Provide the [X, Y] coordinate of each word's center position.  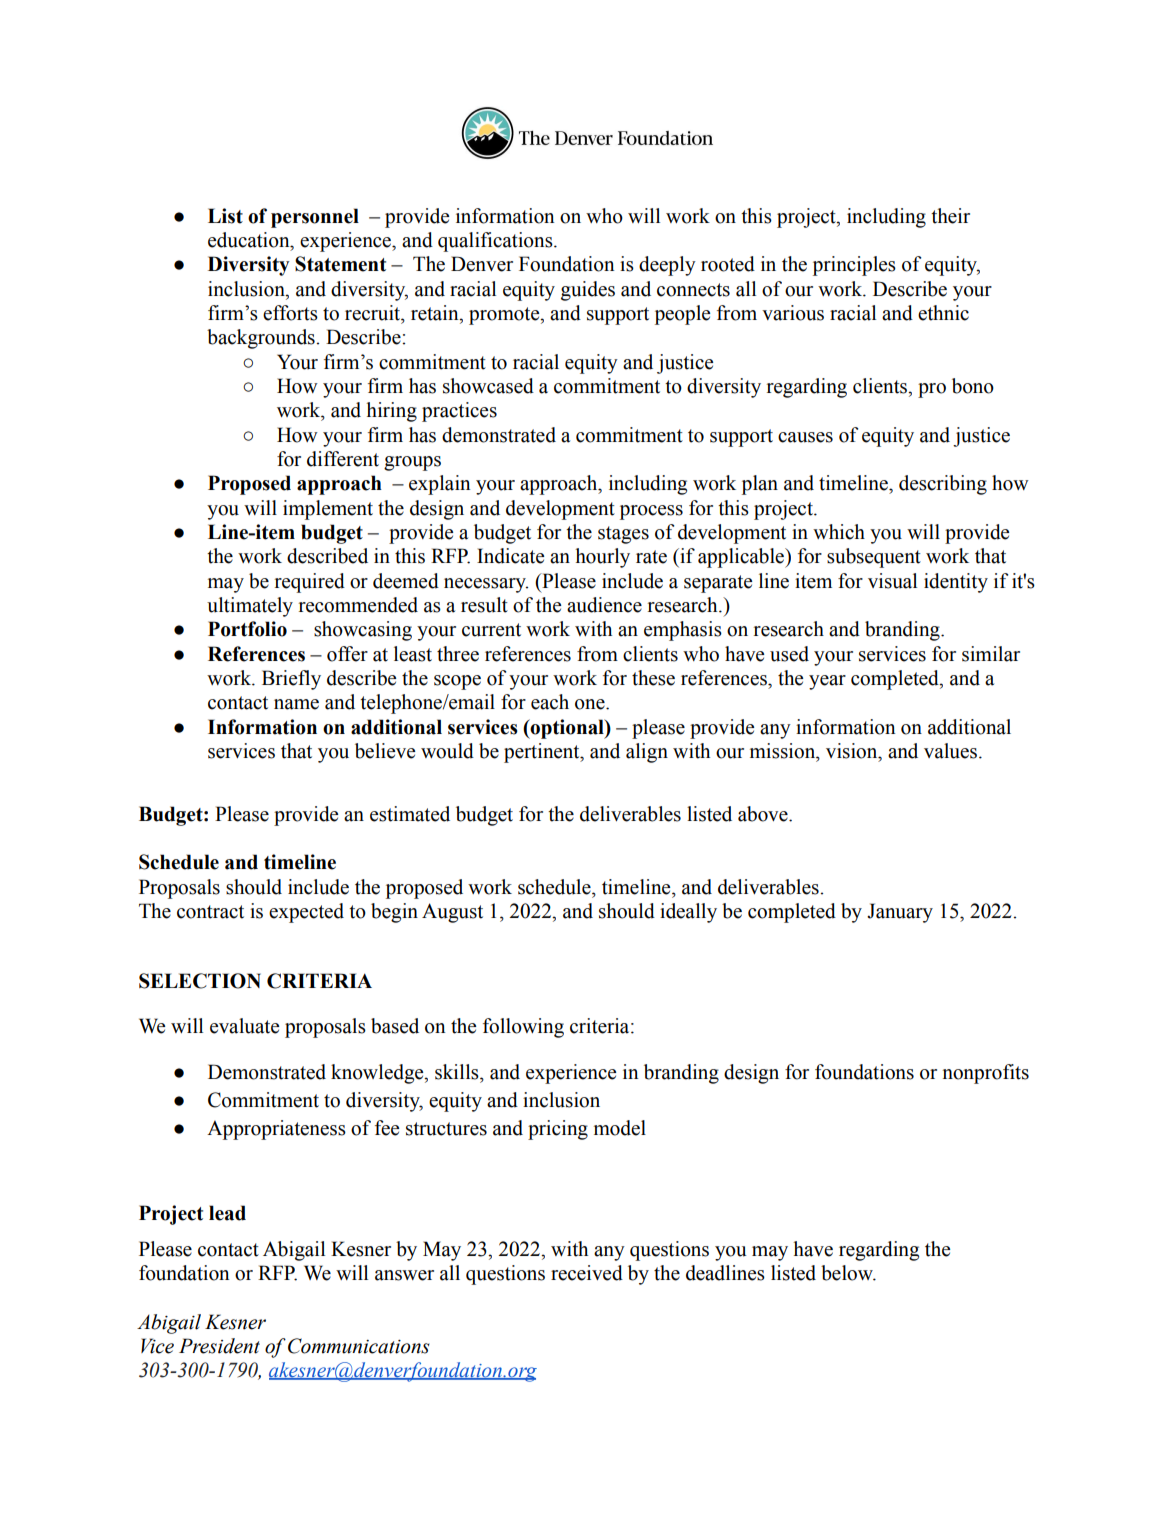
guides [588, 291]
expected [306, 913]
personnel [315, 218]
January [900, 913]
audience [604, 605]
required [310, 583]
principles [854, 266]
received [587, 1273]
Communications [359, 1346]
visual [892, 581]
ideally [688, 913]
